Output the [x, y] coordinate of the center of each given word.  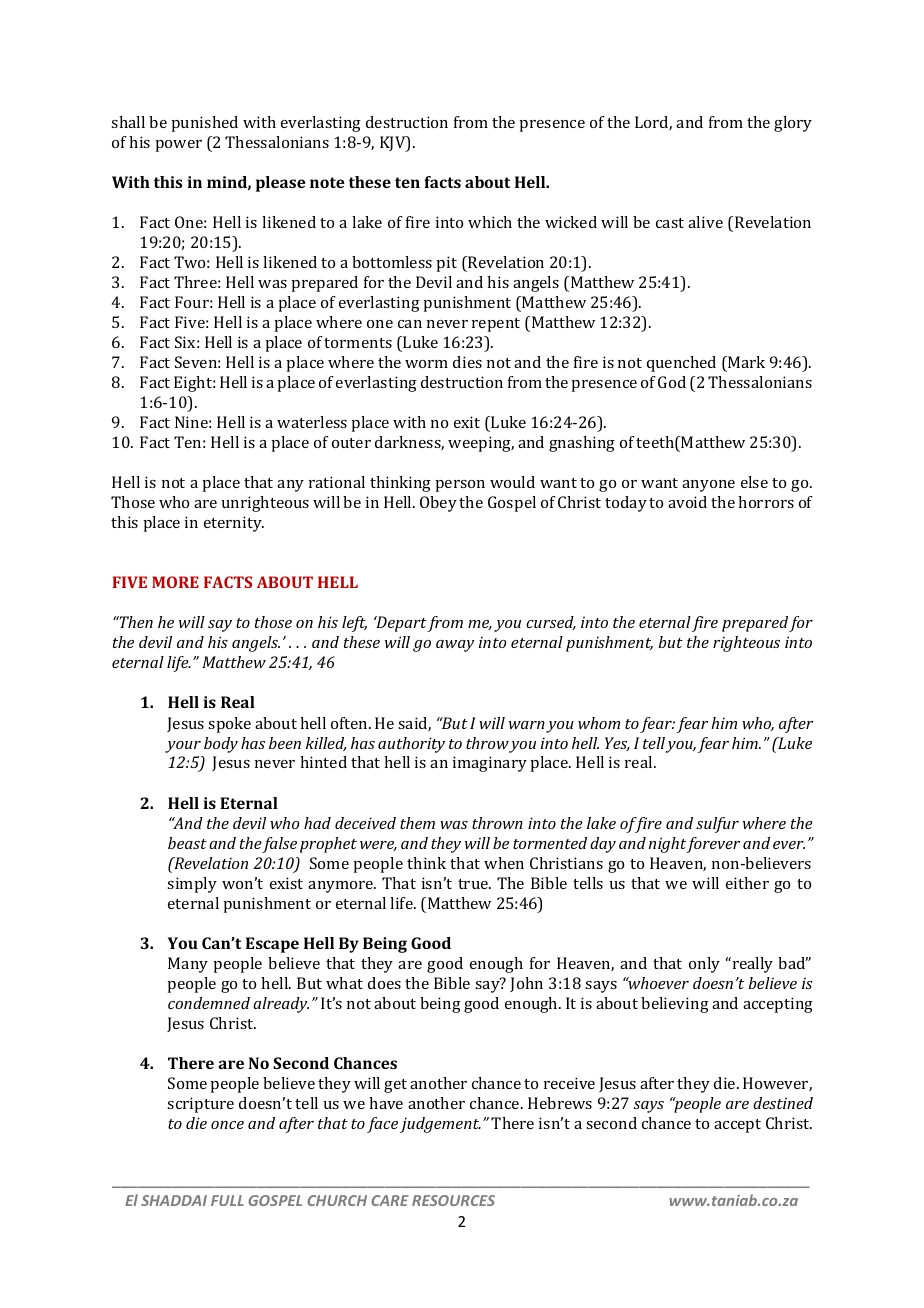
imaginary [490, 764]
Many [188, 965]
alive [705, 222]
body [221, 745]
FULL [227, 1200]
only [704, 965]
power [178, 146]
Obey [438, 504]
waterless [312, 422]
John [526, 984]
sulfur [717, 825]
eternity [234, 524]
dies [467, 362]
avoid [687, 502]
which [490, 222]
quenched [681, 364]
